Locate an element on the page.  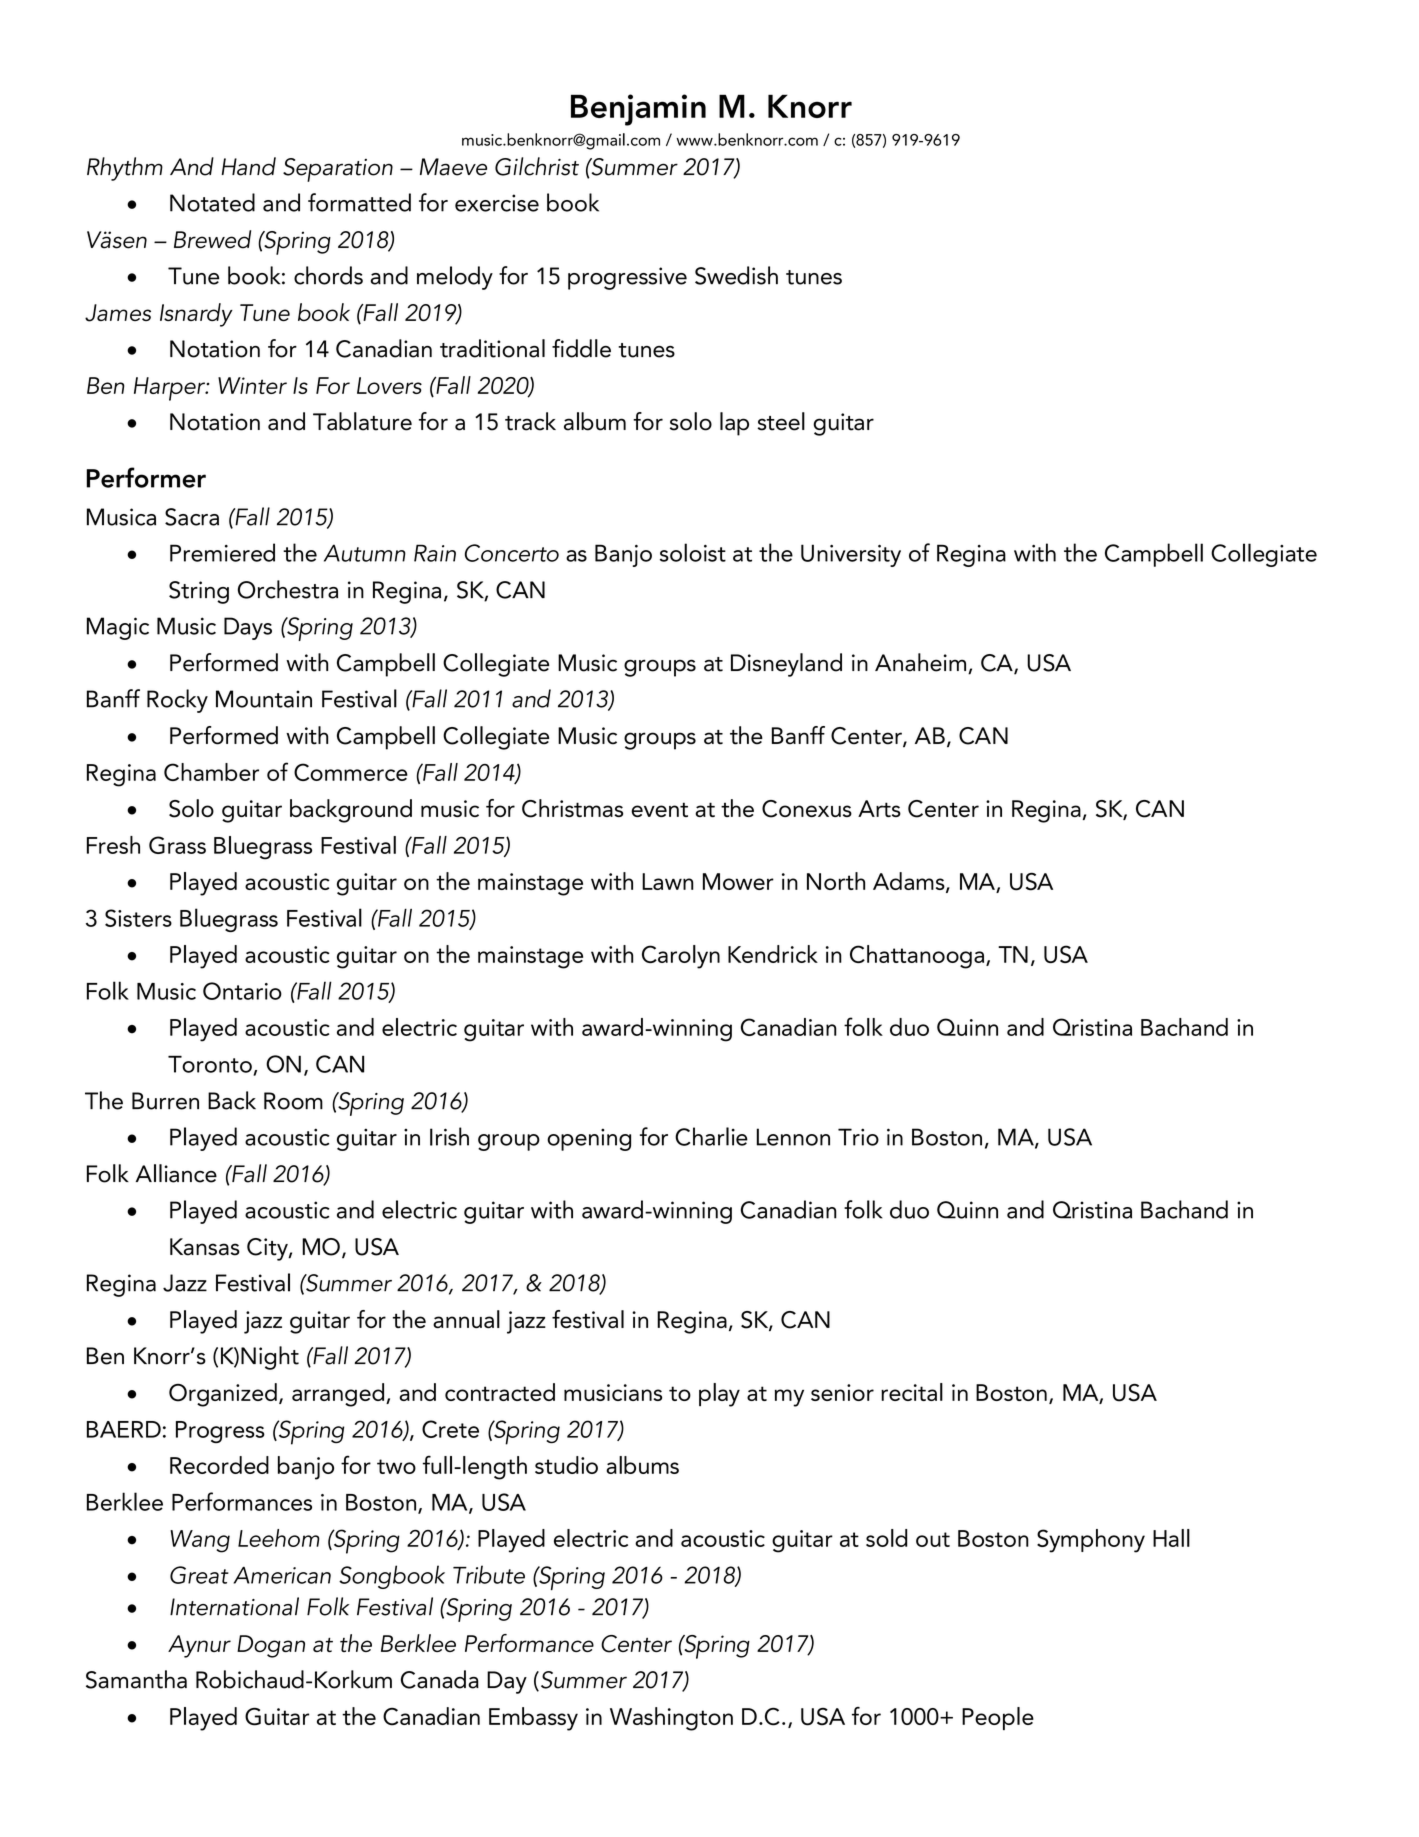
Chattanooga is located at coordinates (918, 957).
